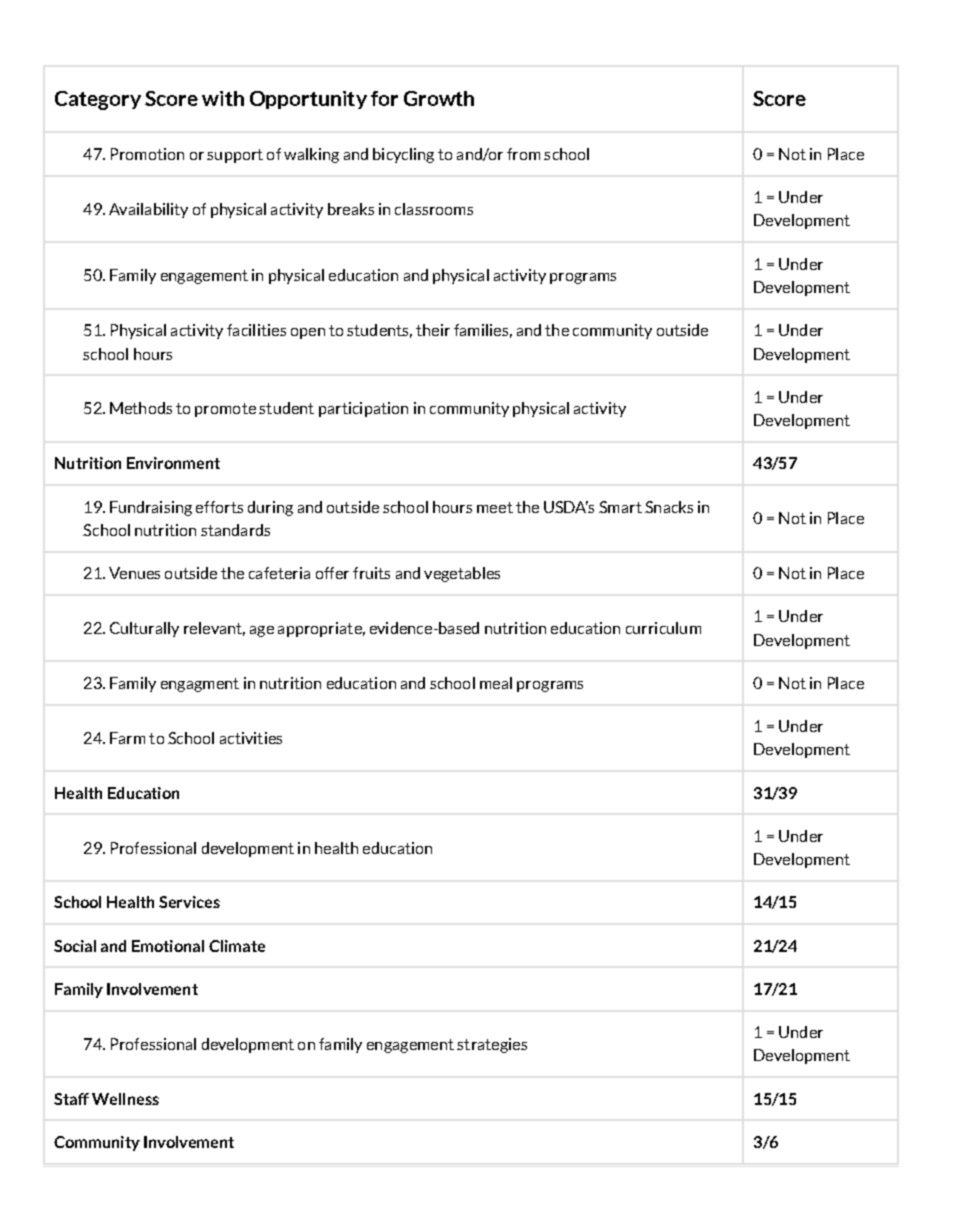 Image resolution: width=953 pixels, height=1232 pixels. Describe the element at coordinates (663, 628) in the page. I see `curriculum` at that location.
